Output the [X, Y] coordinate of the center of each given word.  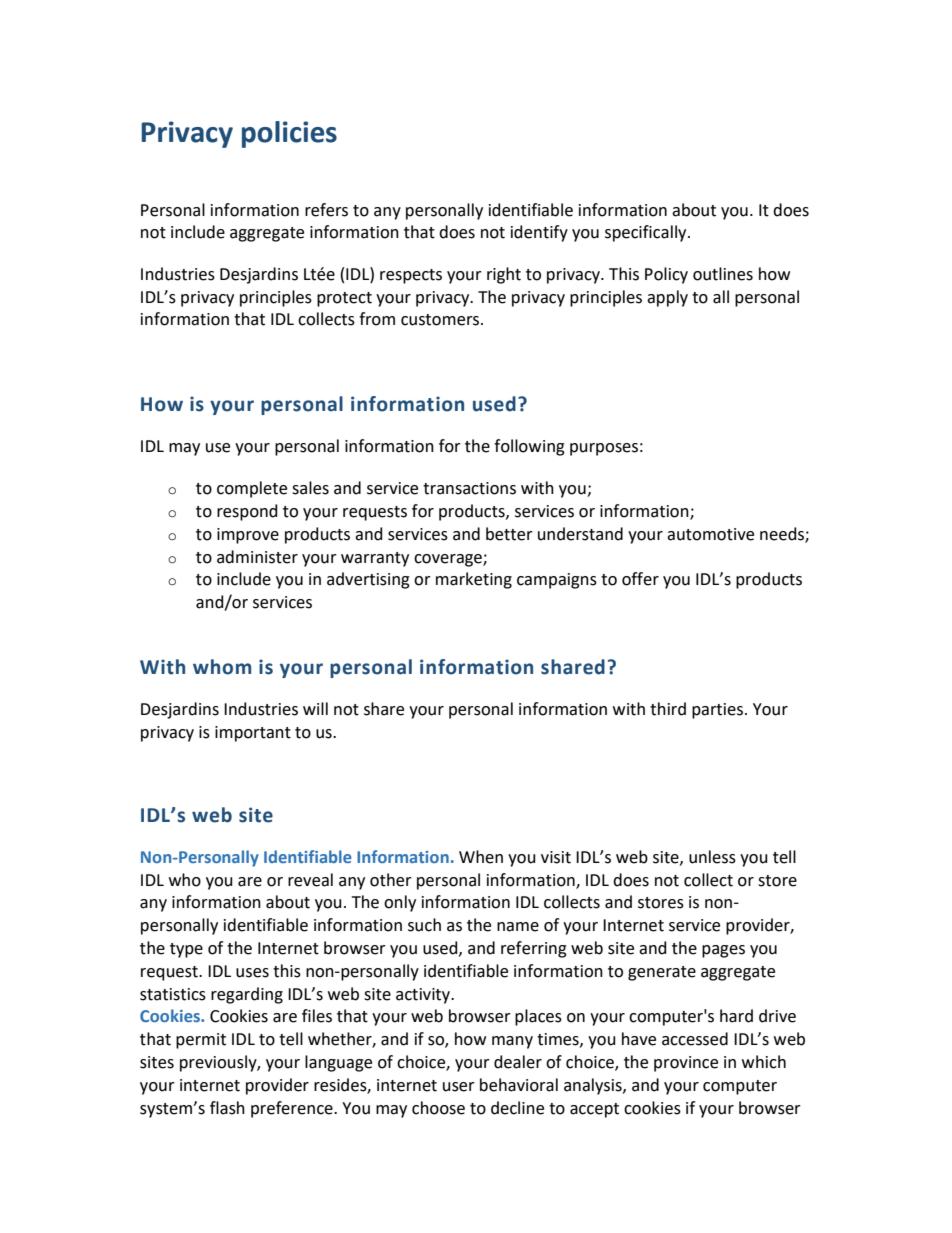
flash [227, 1108]
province [686, 1064]
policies [289, 134]
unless [712, 857]
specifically [647, 233]
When [481, 857]
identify [539, 233]
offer [640, 579]
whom [222, 667]
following [529, 447]
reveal [310, 880]
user [459, 1087]
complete [252, 489]
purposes [604, 449]
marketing [474, 580]
